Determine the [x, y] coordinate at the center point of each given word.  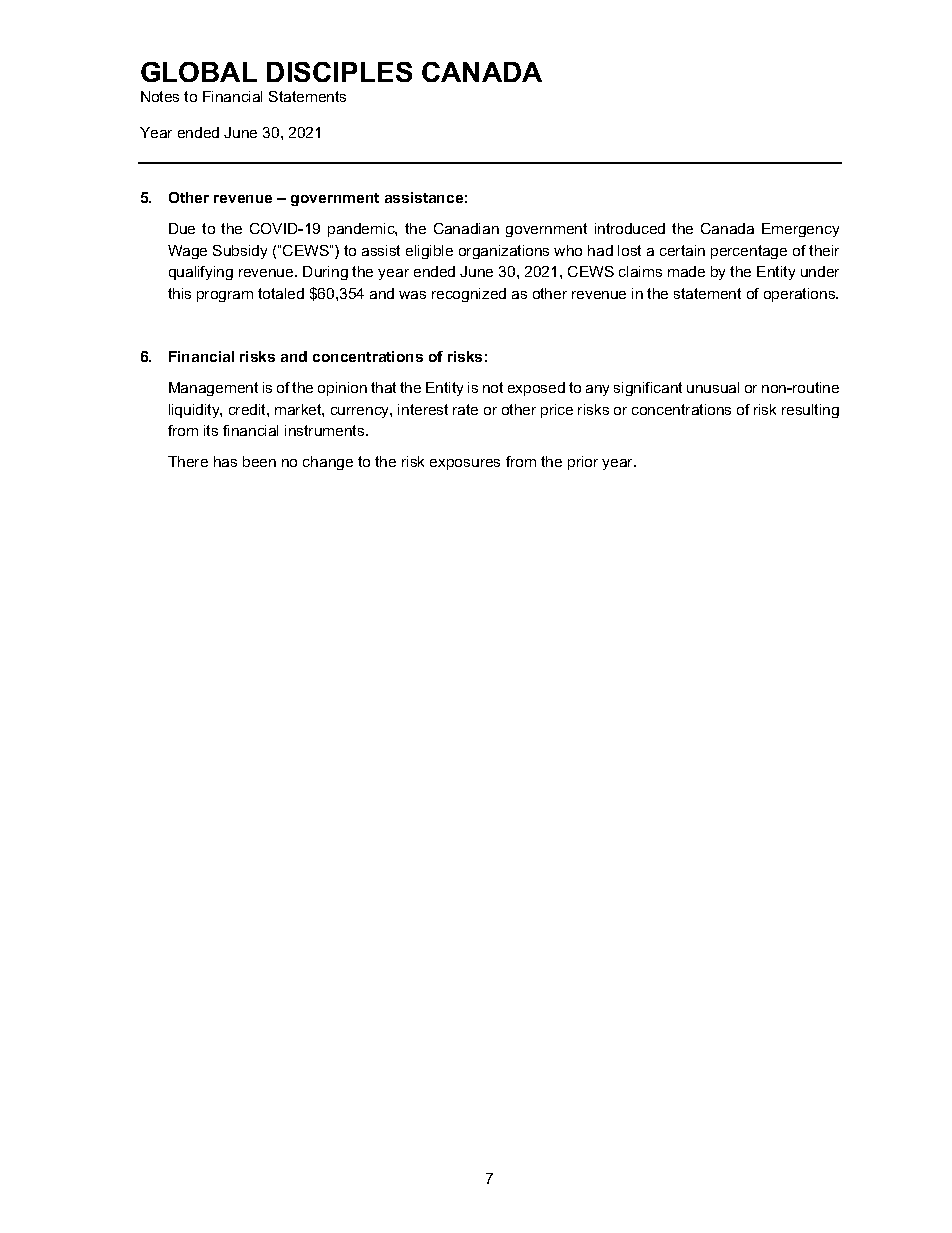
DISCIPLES [339, 72]
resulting [810, 411]
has [225, 461]
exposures [465, 464]
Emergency [800, 230]
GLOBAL [199, 72]
